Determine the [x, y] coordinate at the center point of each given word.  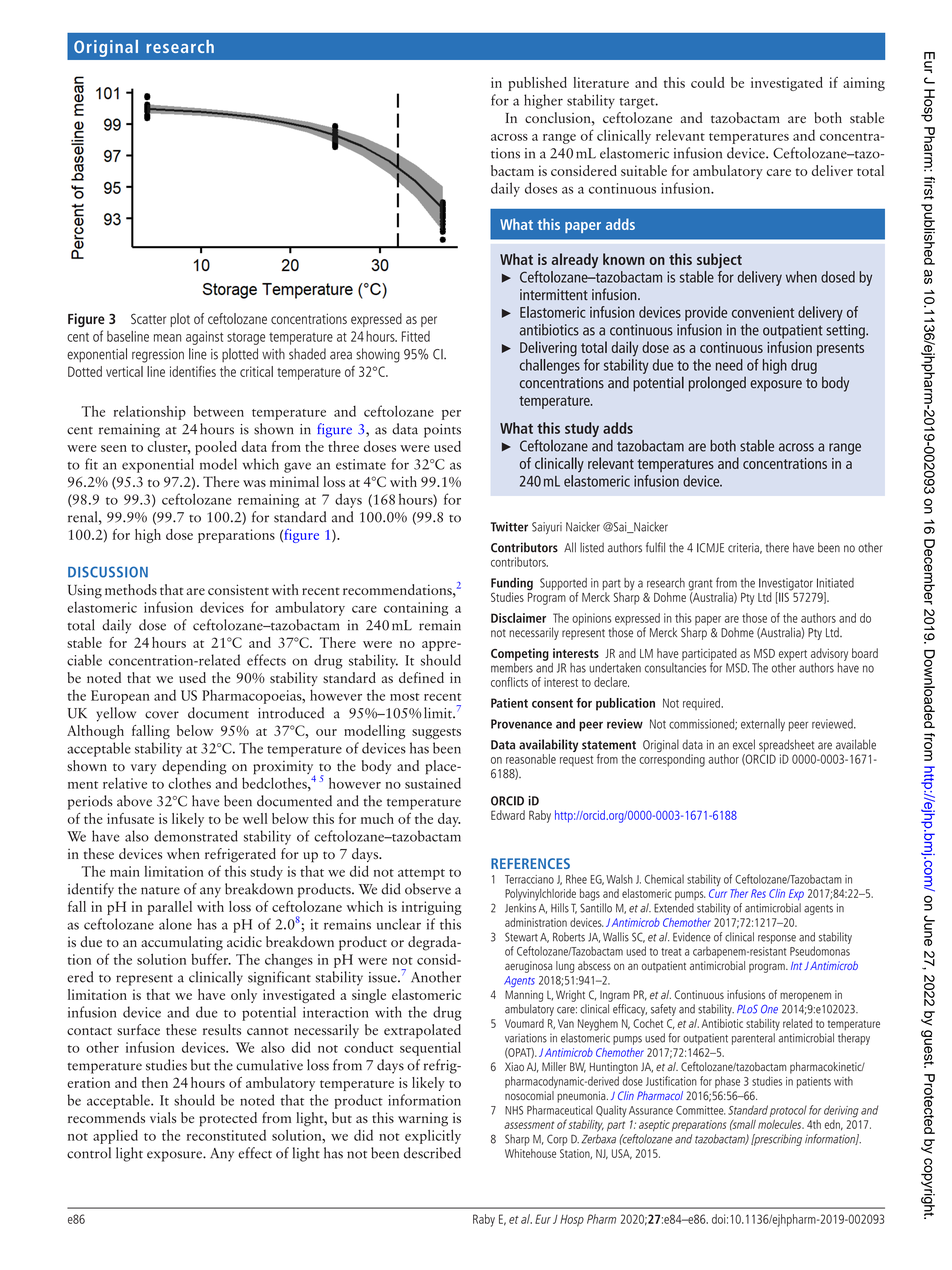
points [442, 431]
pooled [216, 448]
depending [194, 767]
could [708, 82]
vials [163, 1117]
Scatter [148, 318]
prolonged [717, 384]
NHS [514, 1110]
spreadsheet [786, 745]
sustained [433, 783]
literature [601, 82]
